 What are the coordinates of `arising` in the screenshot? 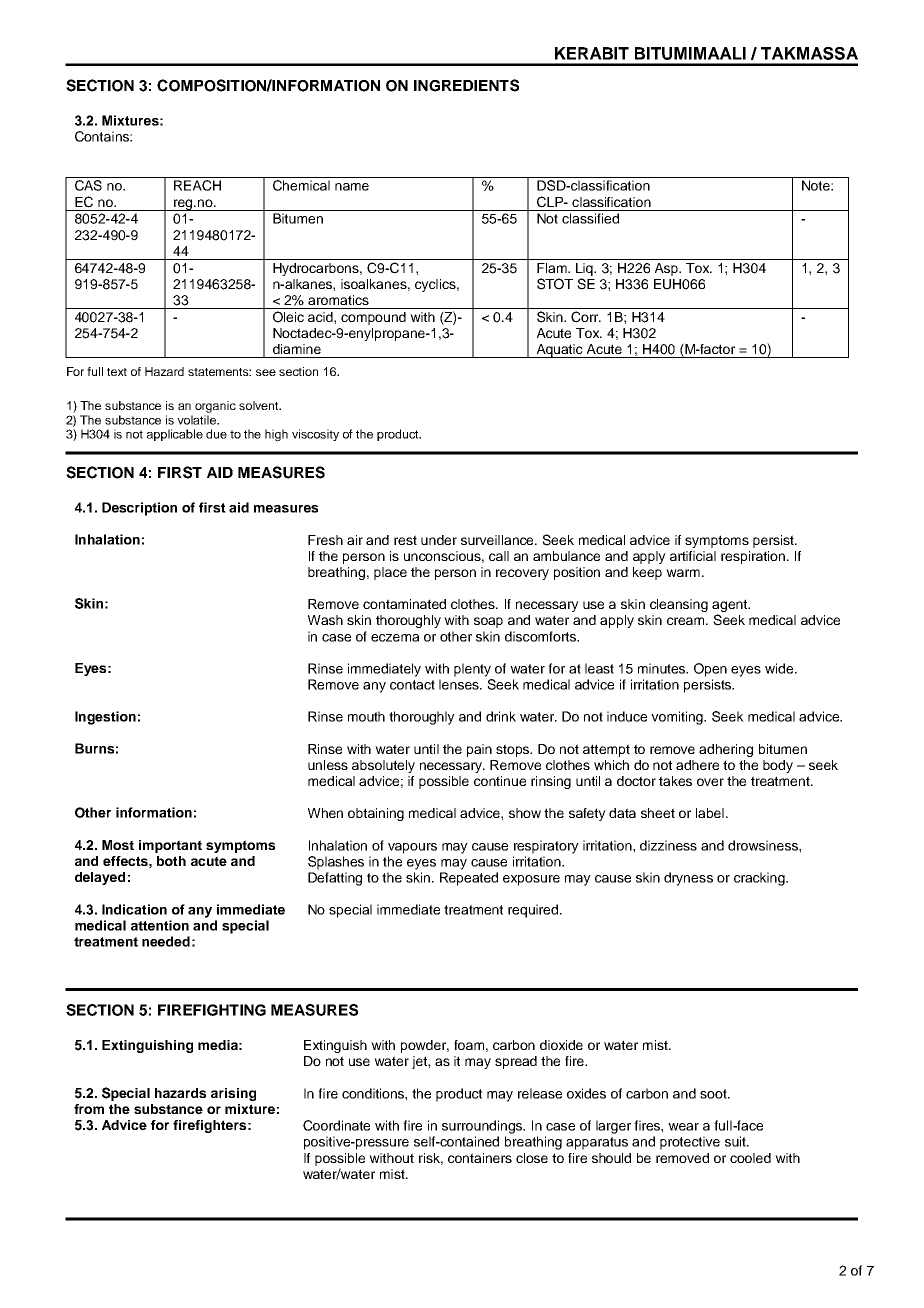 It's located at (233, 1094).
